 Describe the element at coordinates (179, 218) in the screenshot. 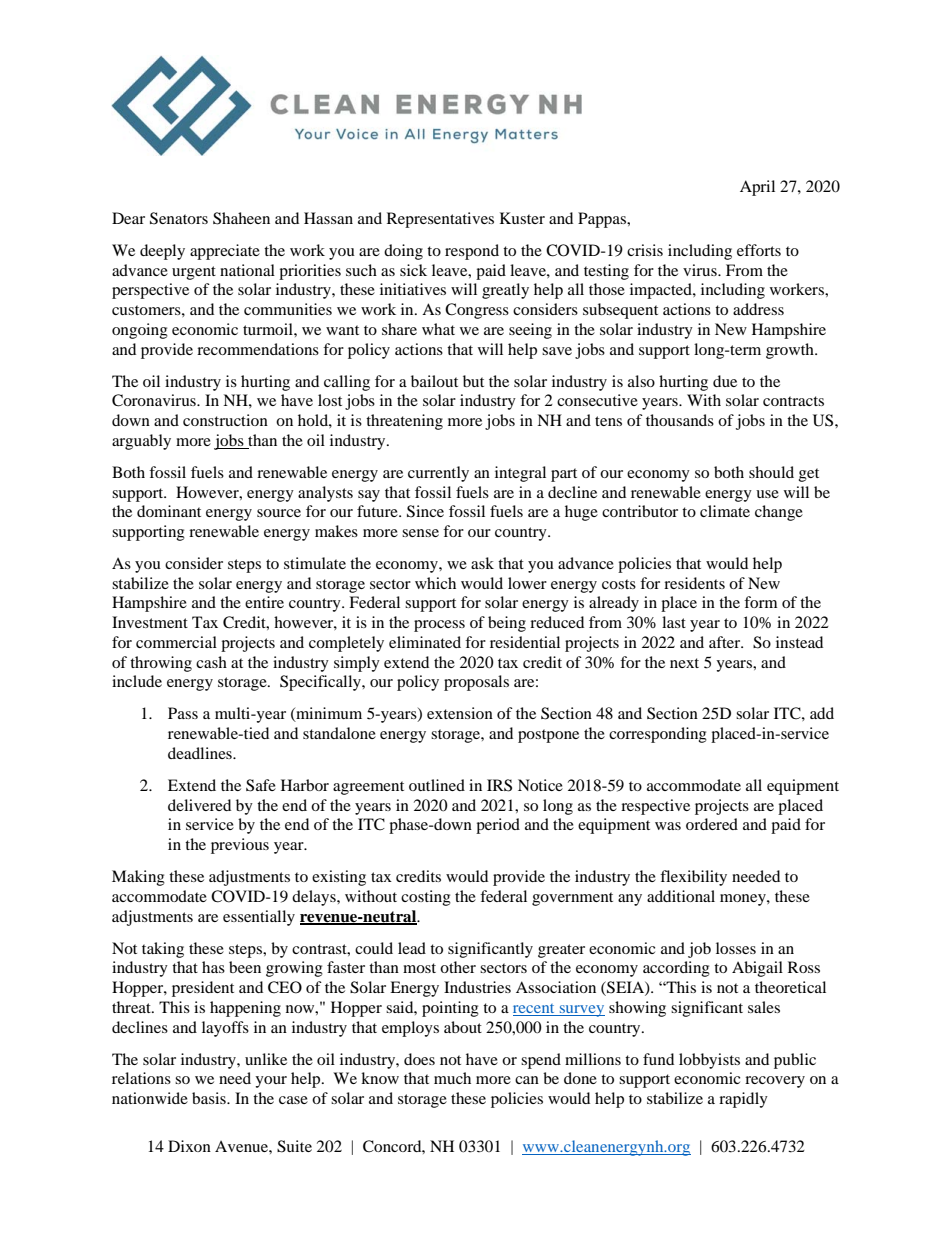

I see `Senators` at that location.
